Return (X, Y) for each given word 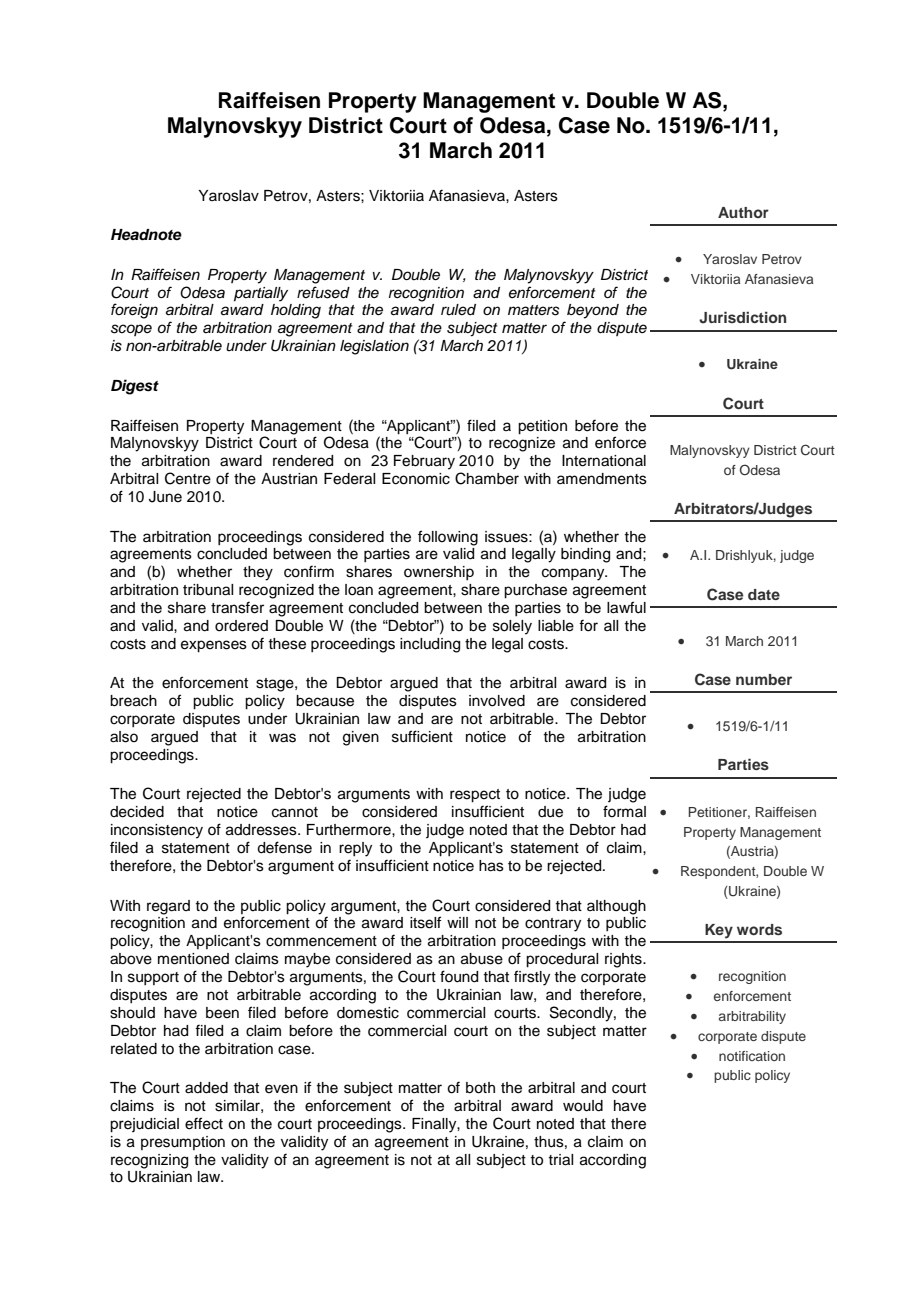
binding (585, 555)
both (480, 1088)
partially (261, 294)
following (448, 538)
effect (204, 1123)
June (165, 497)
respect (475, 796)
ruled (458, 310)
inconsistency (157, 831)
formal (624, 811)
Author (743, 212)
